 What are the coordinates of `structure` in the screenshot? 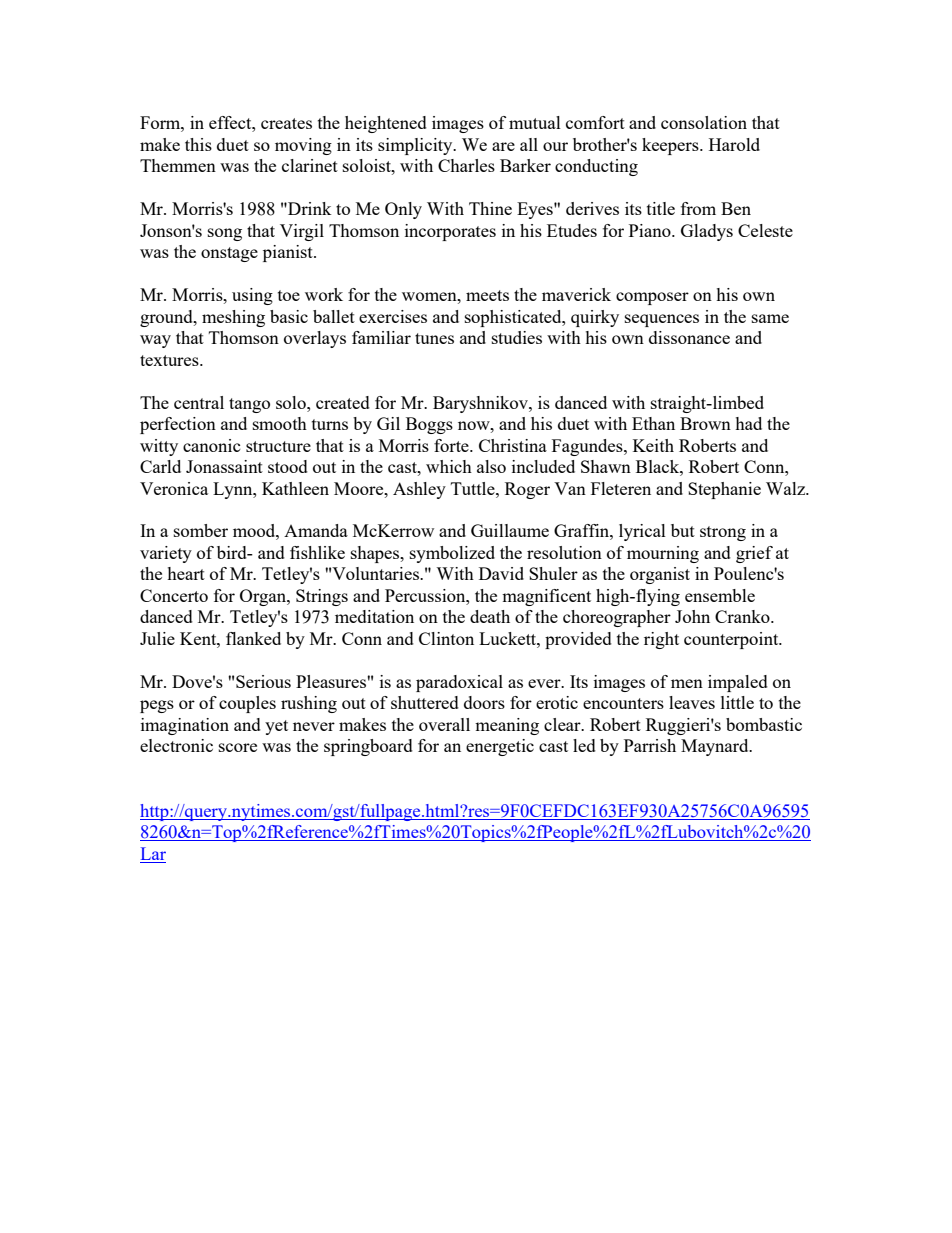 It's located at (278, 446).
